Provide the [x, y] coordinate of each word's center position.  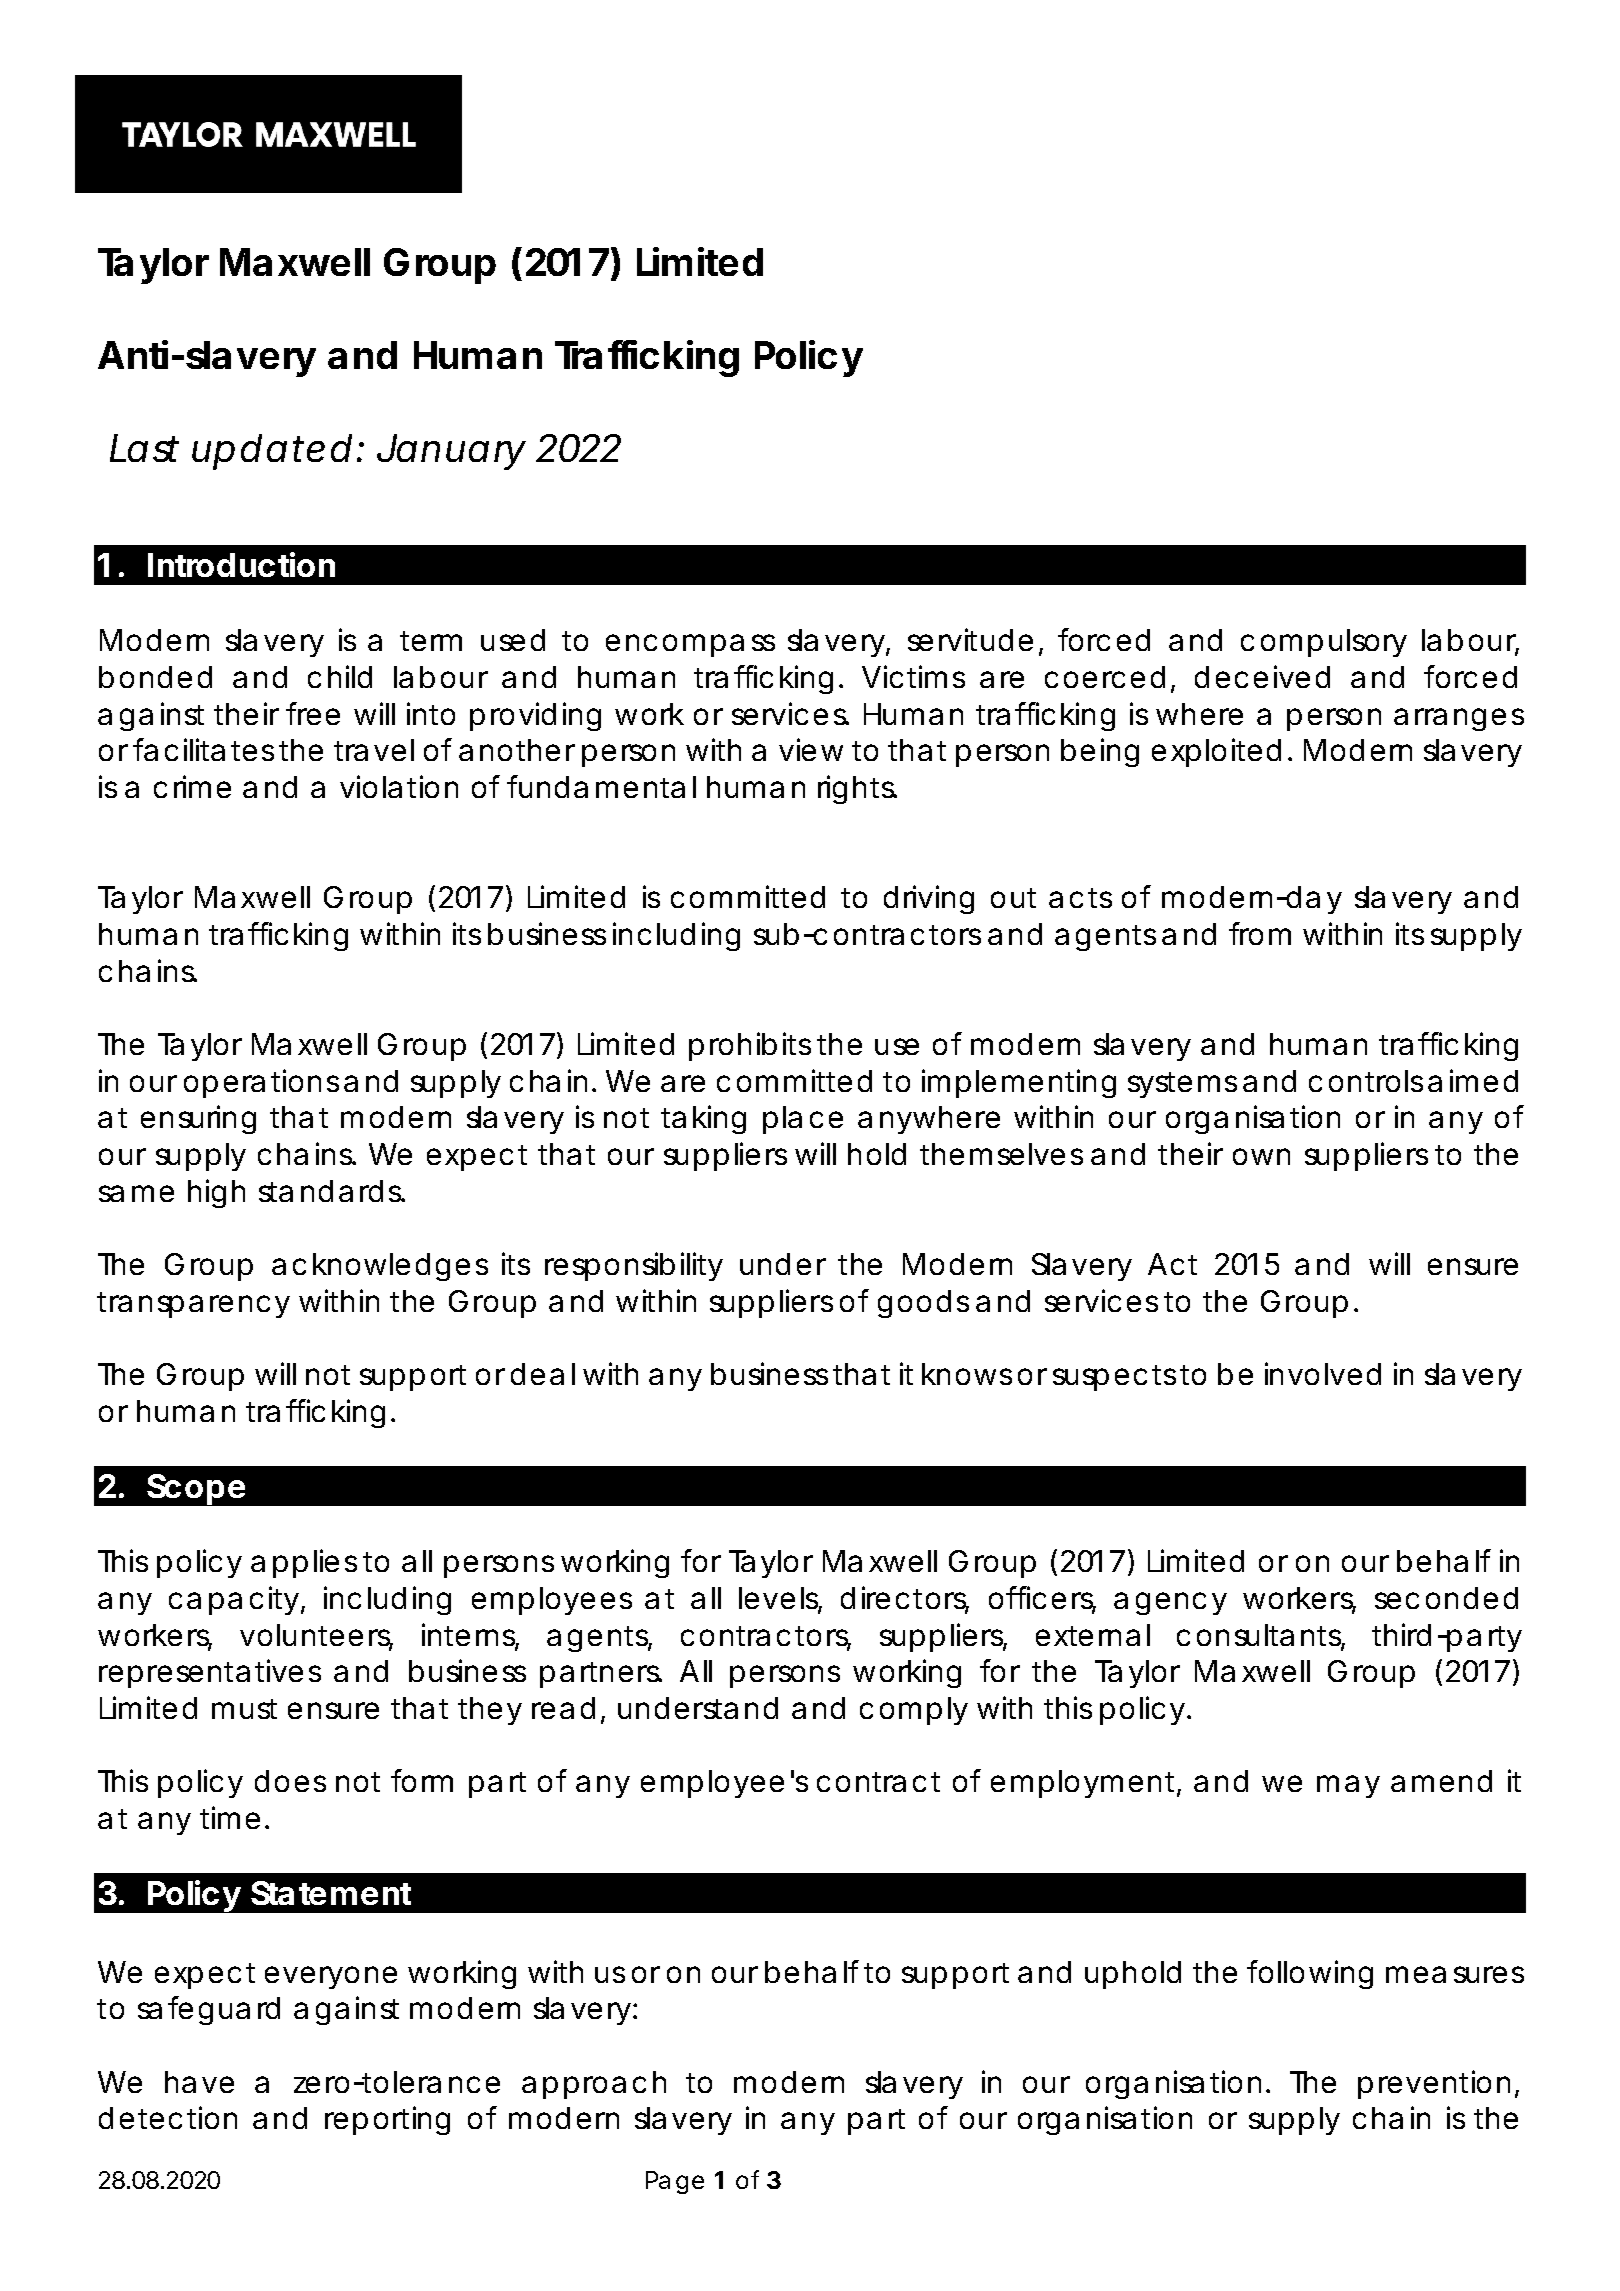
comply [914, 1711]
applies [304, 1563]
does [290, 1781]
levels [780, 1599]
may [1348, 1786]
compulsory [1324, 643]
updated [272, 452]
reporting [387, 2120]
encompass [690, 645]
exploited [1216, 752]
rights [857, 789]
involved [1323, 1373]
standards [332, 1191]
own [1261, 1156]
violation [399, 786]
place [803, 1120]
